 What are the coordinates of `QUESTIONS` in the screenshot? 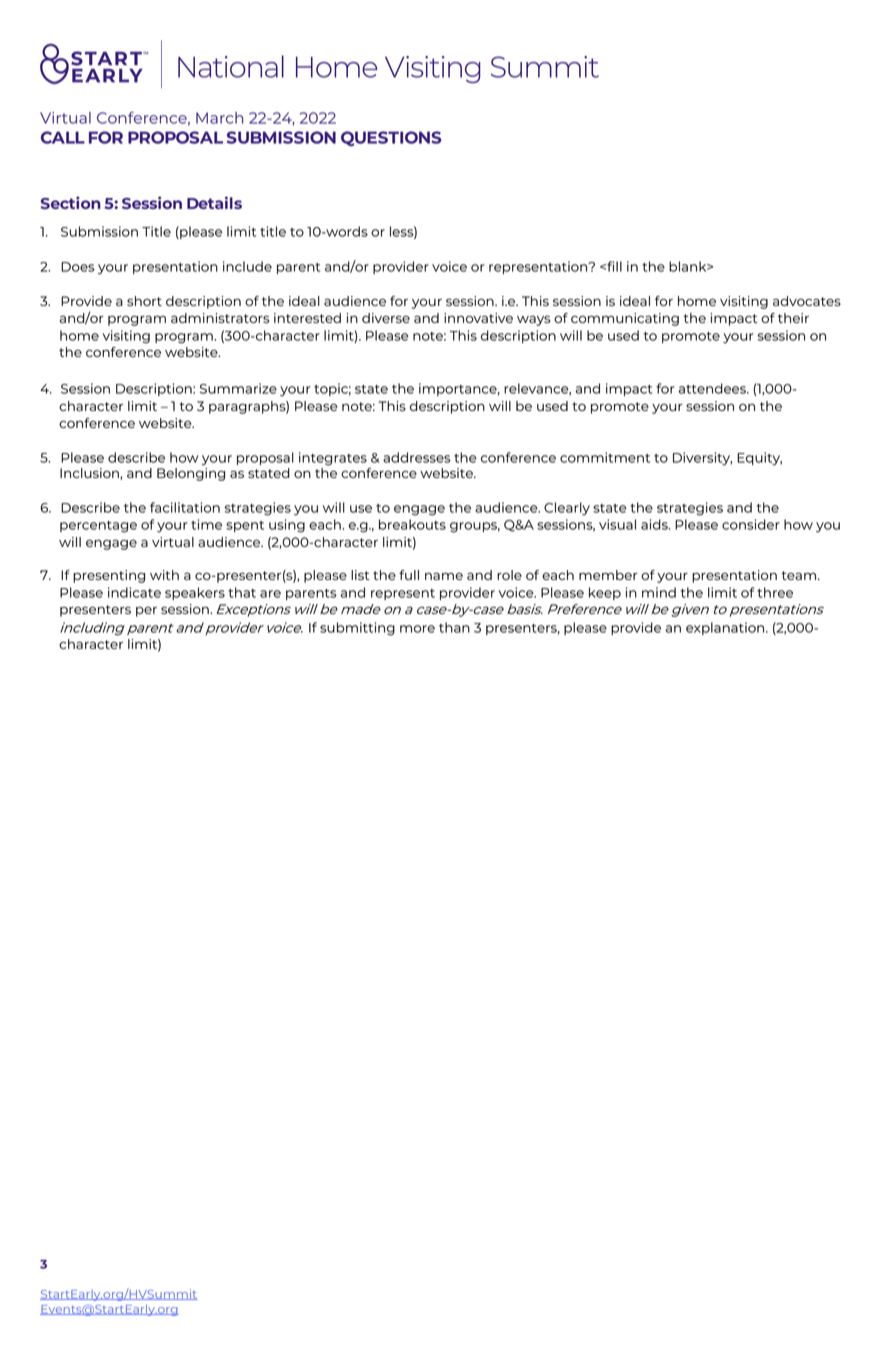 It's located at (391, 138).
